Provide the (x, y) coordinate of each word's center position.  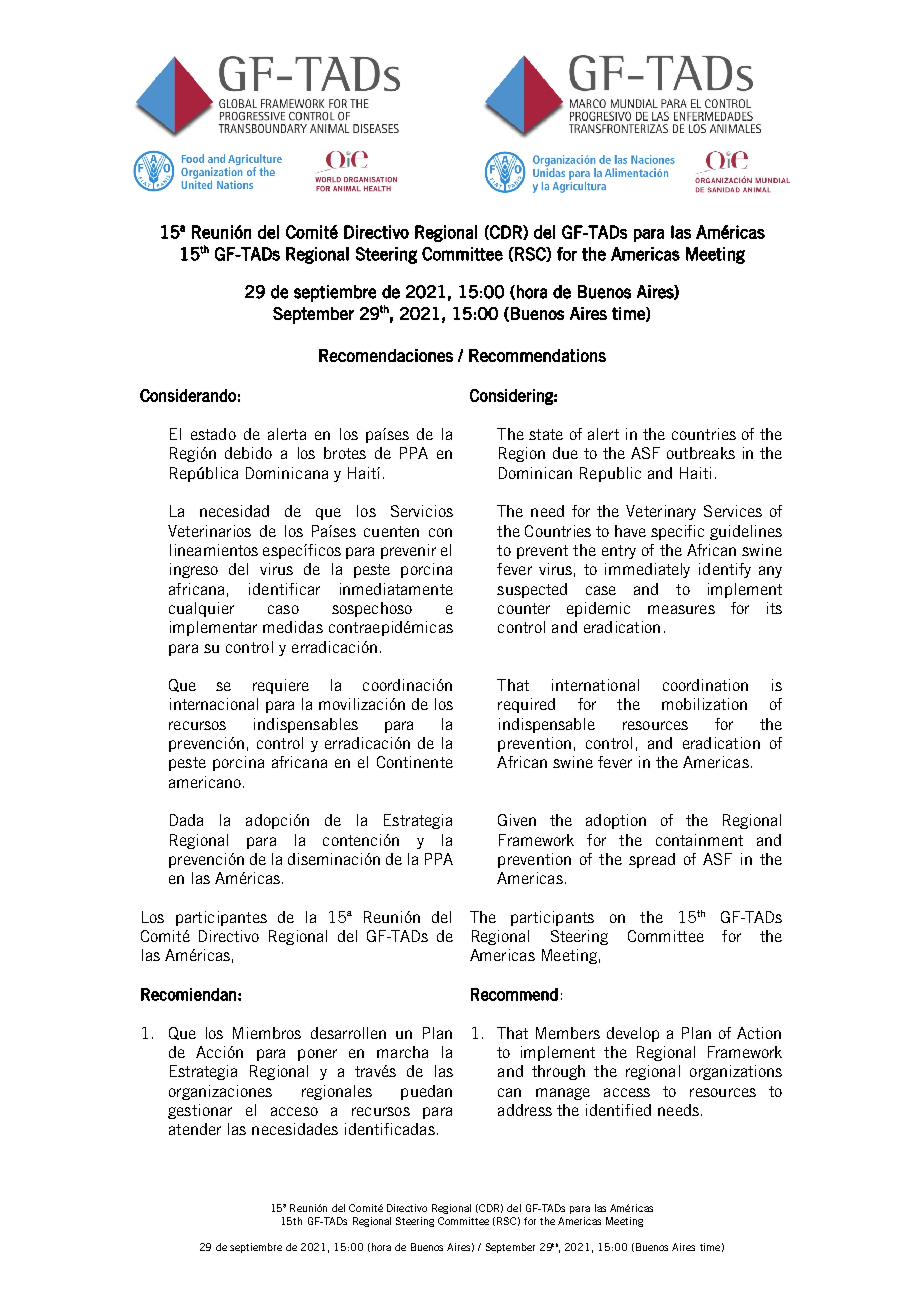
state (546, 434)
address (525, 1110)
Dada (186, 820)
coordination (705, 685)
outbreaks (701, 453)
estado (213, 434)
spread (652, 860)
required (526, 705)
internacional (214, 704)
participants (552, 918)
